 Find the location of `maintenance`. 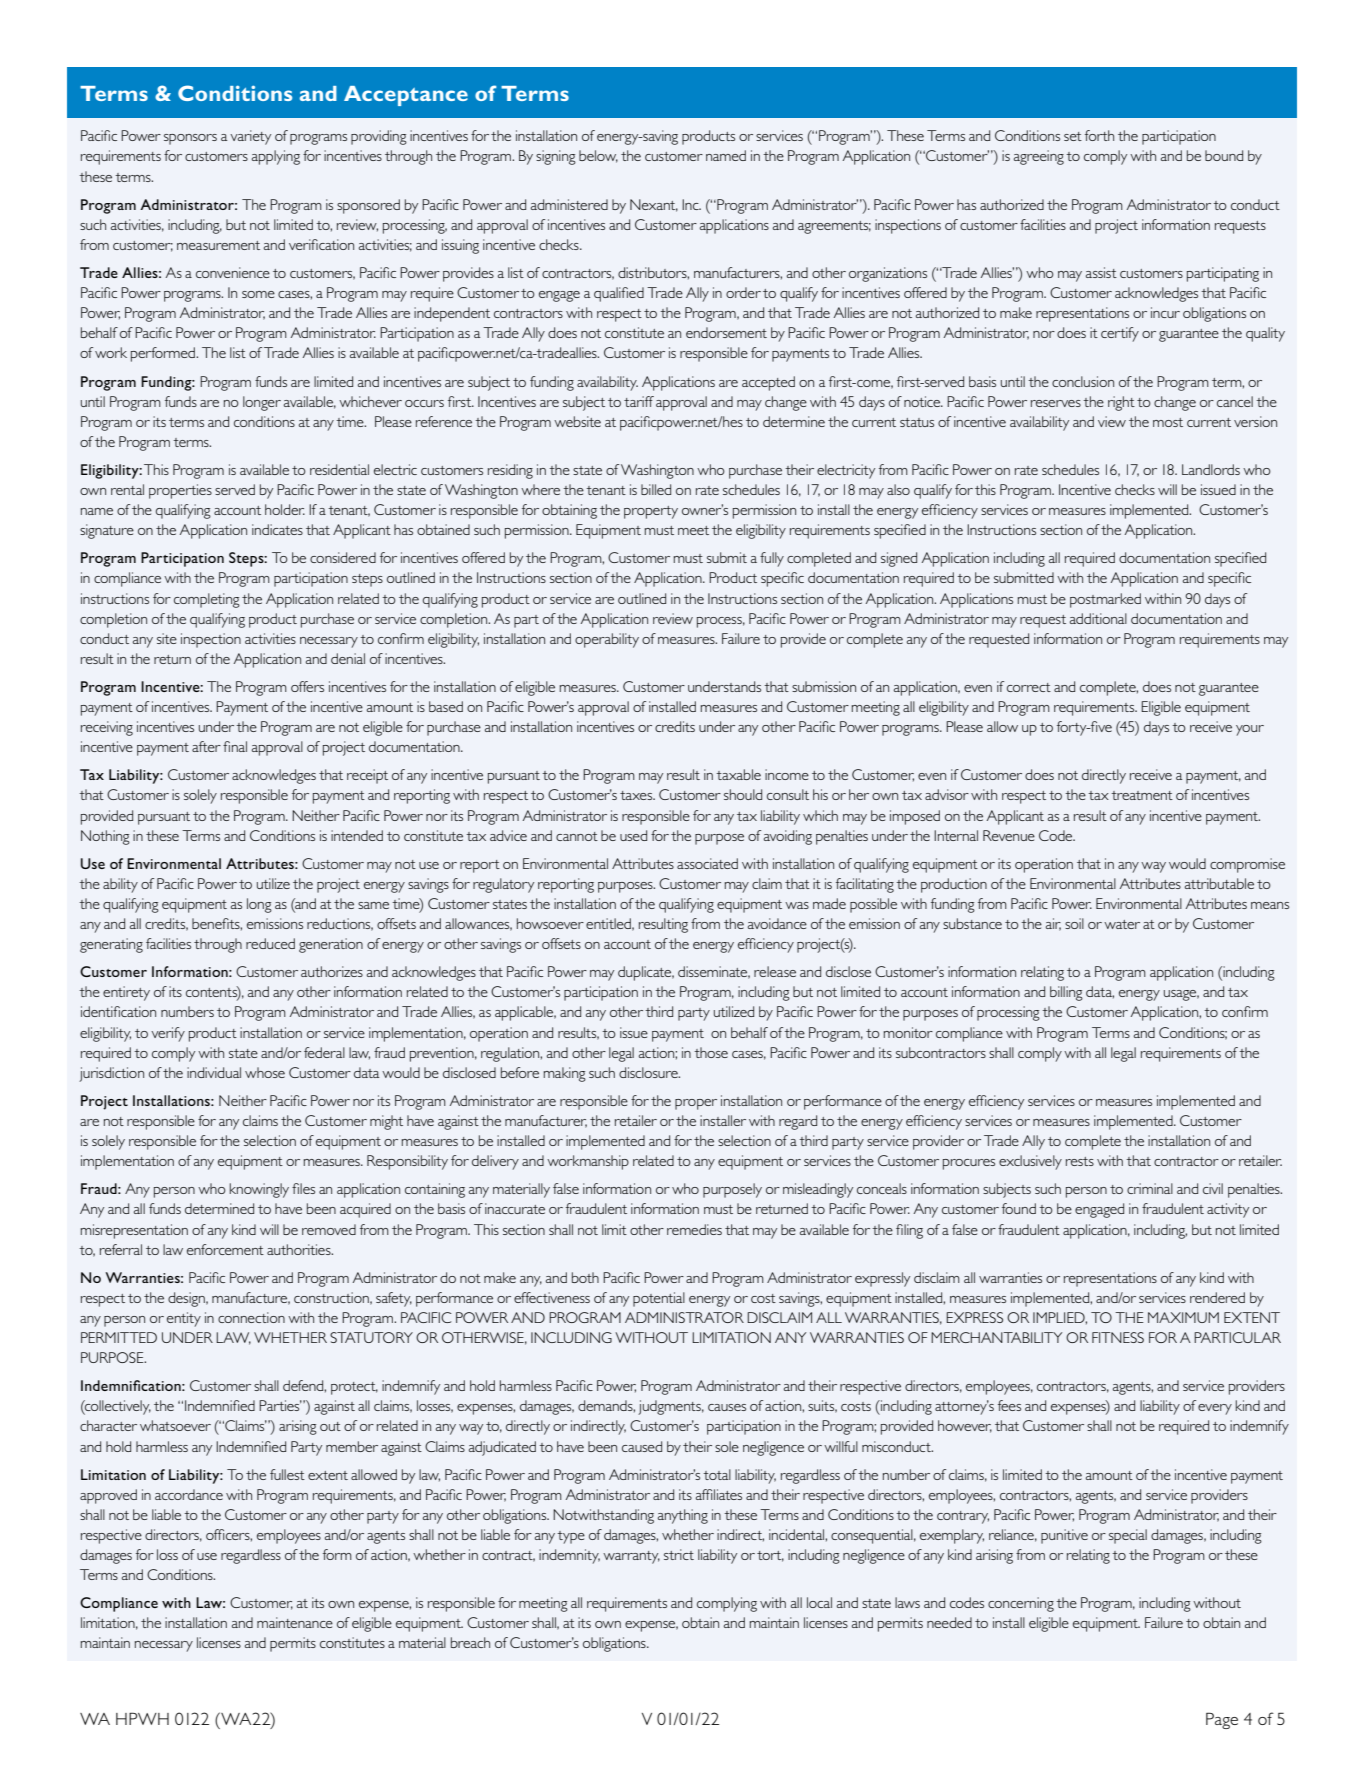

maintenance is located at coordinates (295, 1622).
